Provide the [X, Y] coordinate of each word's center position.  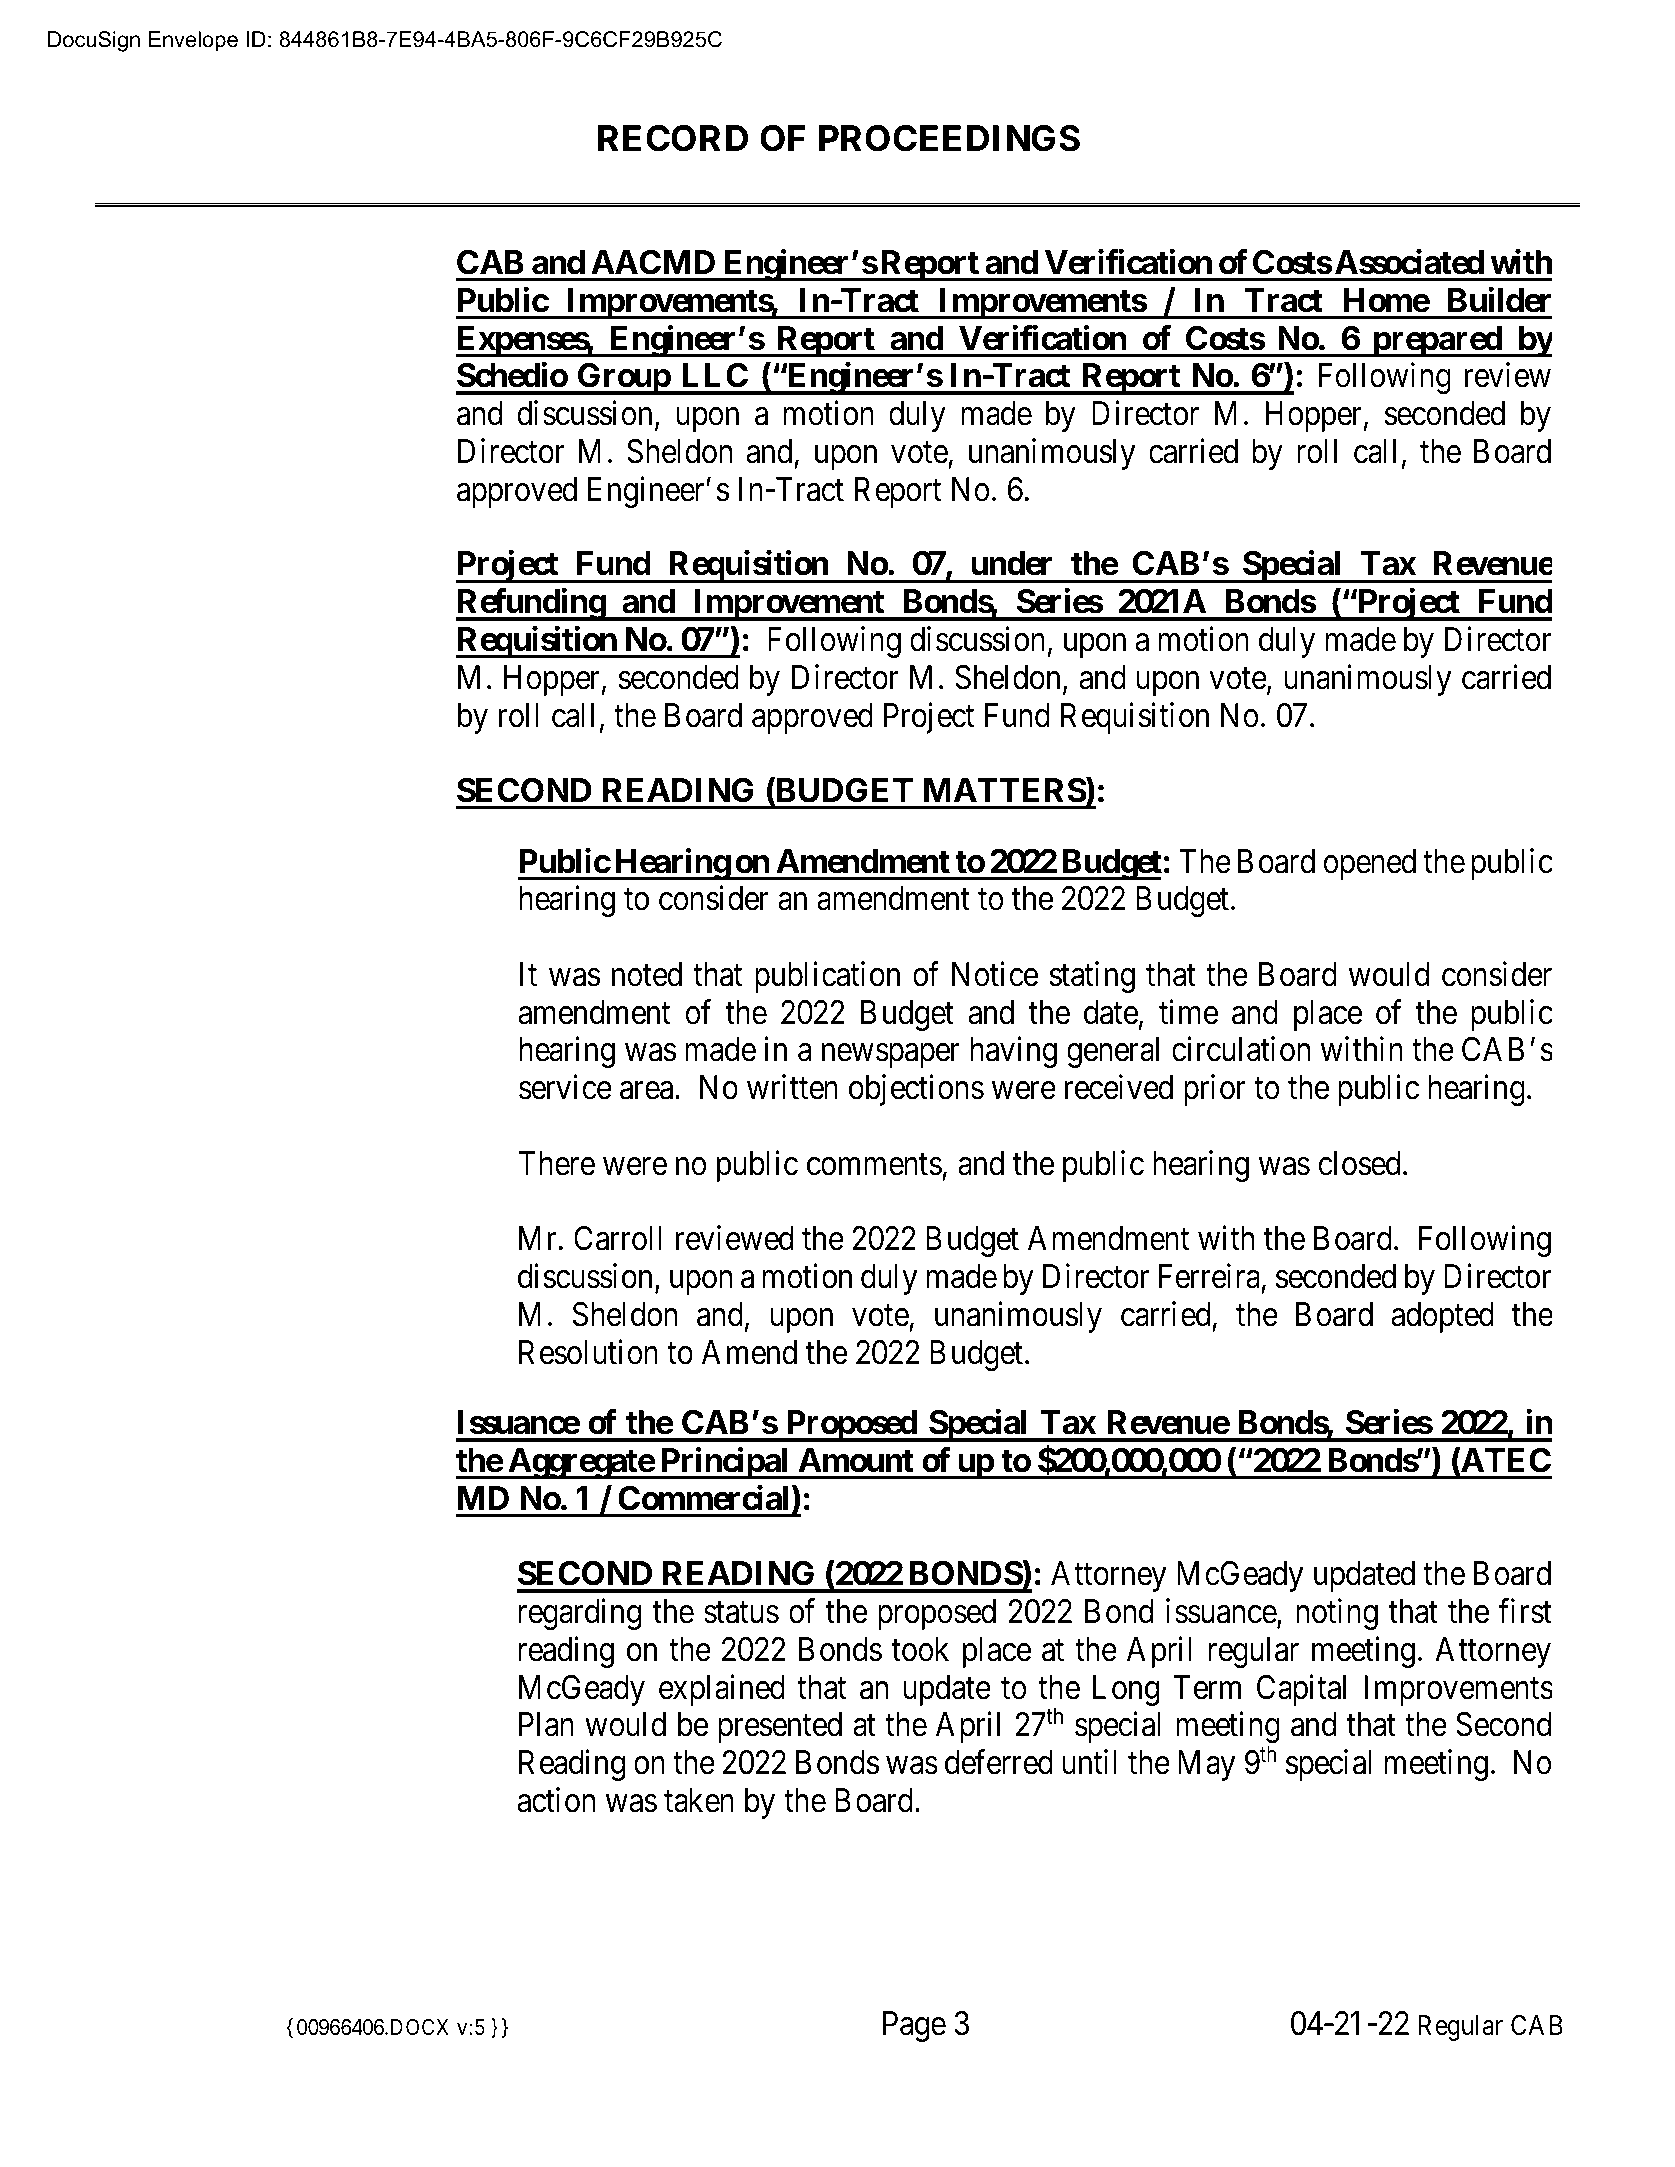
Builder [1499, 300]
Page [914, 2026]
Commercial [703, 1498]
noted [647, 974]
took [920, 1649]
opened [1369, 864]
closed [1359, 1163]
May [1207, 1765]
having [1013, 1052]
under [1011, 563]
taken [699, 1800]
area [648, 1091]
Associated [1408, 262]
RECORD [673, 138]
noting [1337, 1614]
